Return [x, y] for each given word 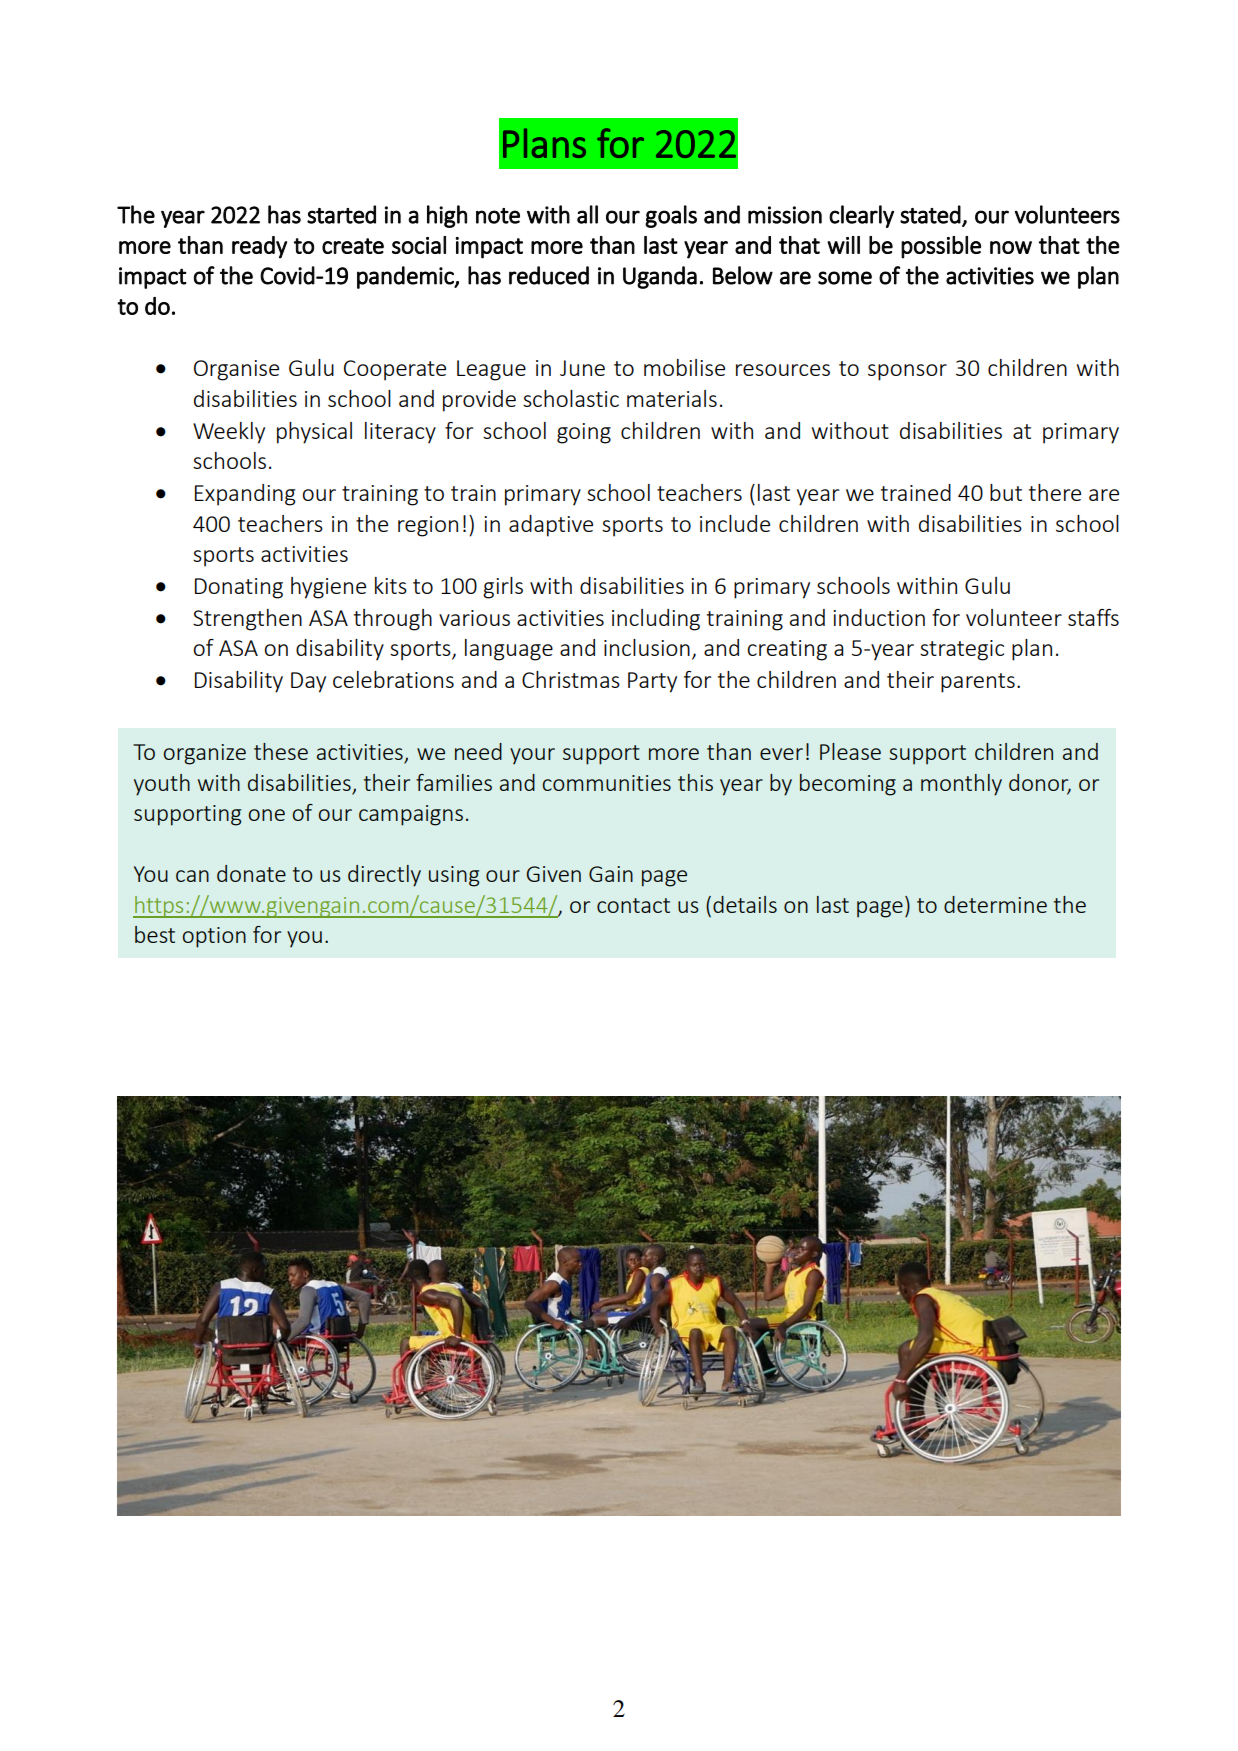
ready [259, 247]
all [587, 214]
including [656, 620]
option [214, 937]
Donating [239, 588]
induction [879, 617]
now [1011, 247]
